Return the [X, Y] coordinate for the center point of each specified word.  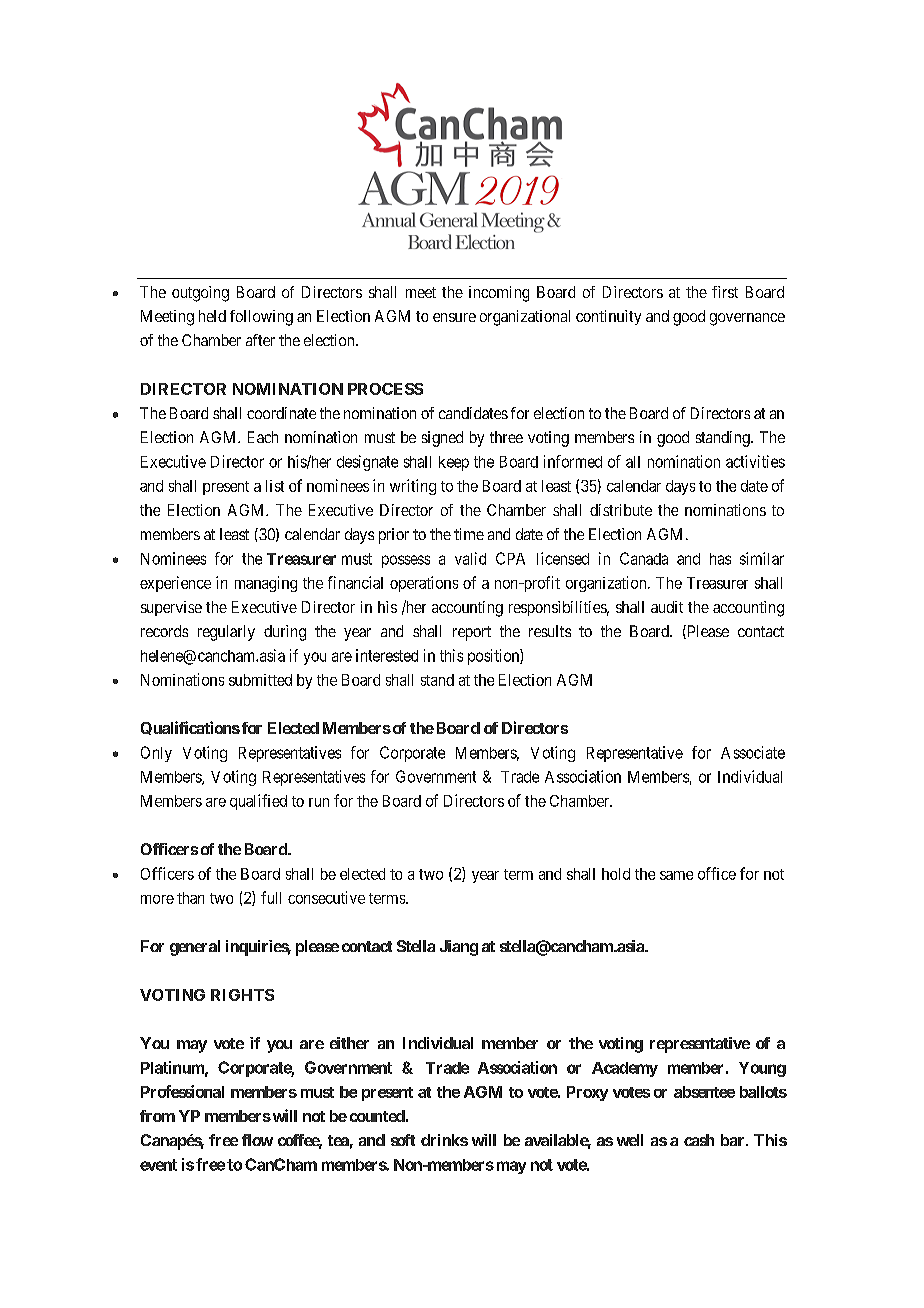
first [725, 292]
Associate [753, 752]
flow [257, 1140]
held [212, 316]
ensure [454, 317]
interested [387, 655]
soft [403, 1140]
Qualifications [190, 728]
